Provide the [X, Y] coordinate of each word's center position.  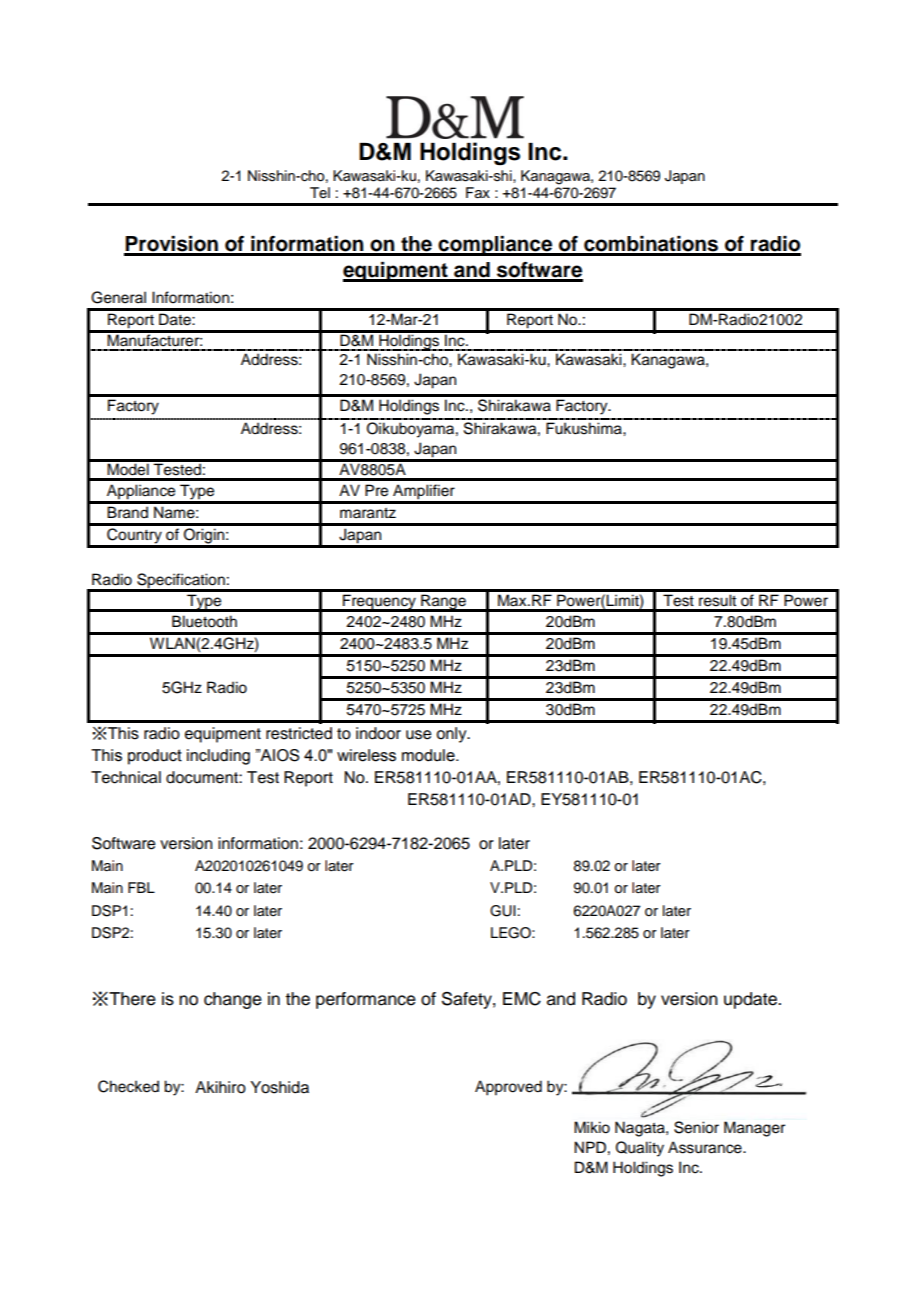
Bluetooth [204, 621]
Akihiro [220, 1087]
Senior [696, 1127]
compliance [495, 246]
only [453, 735]
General [118, 297]
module [429, 755]
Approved [508, 1088]
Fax [478, 193]
